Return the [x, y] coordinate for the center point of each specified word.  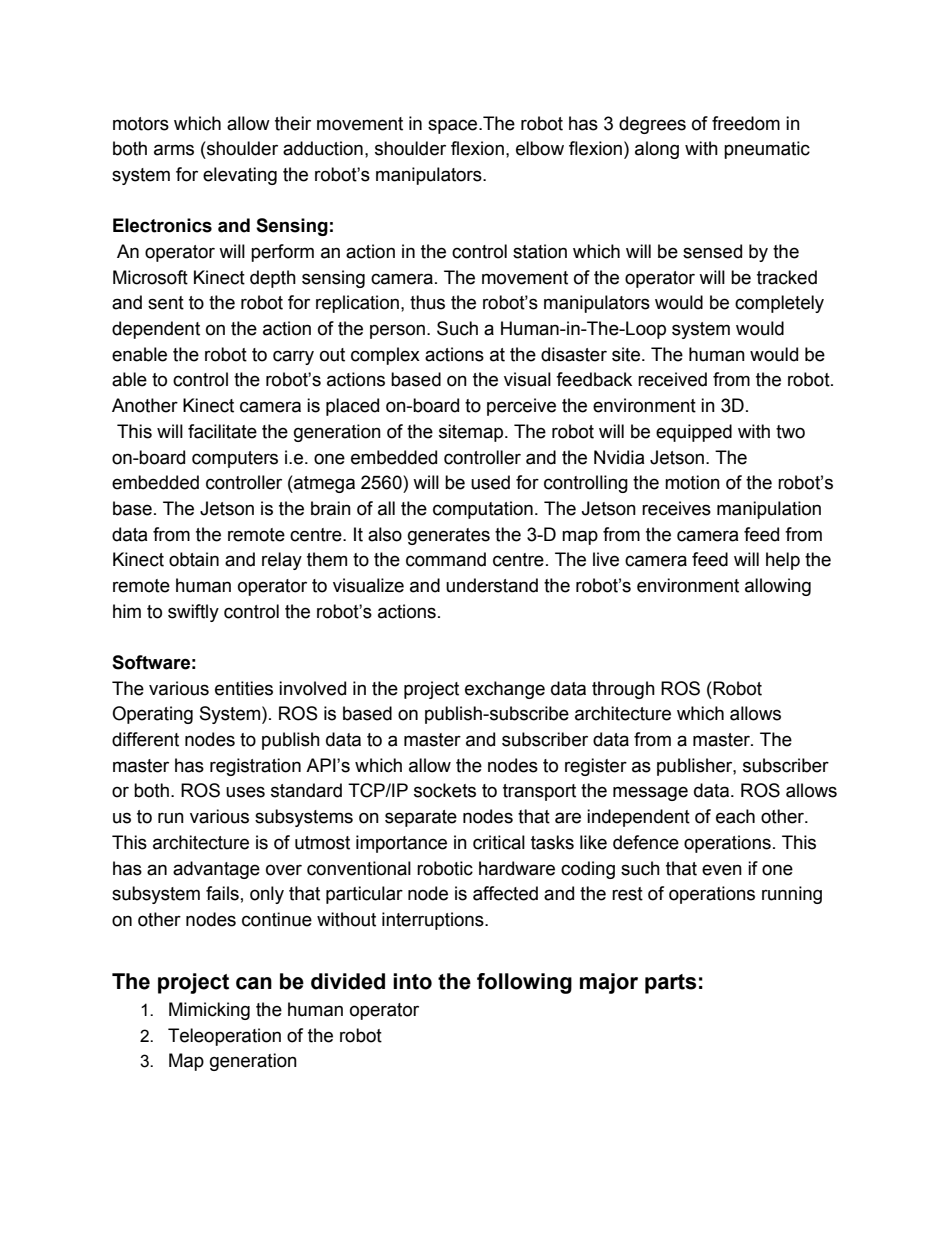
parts [670, 984]
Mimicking [209, 1011]
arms [174, 150]
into [412, 981]
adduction [323, 148]
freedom [746, 123]
